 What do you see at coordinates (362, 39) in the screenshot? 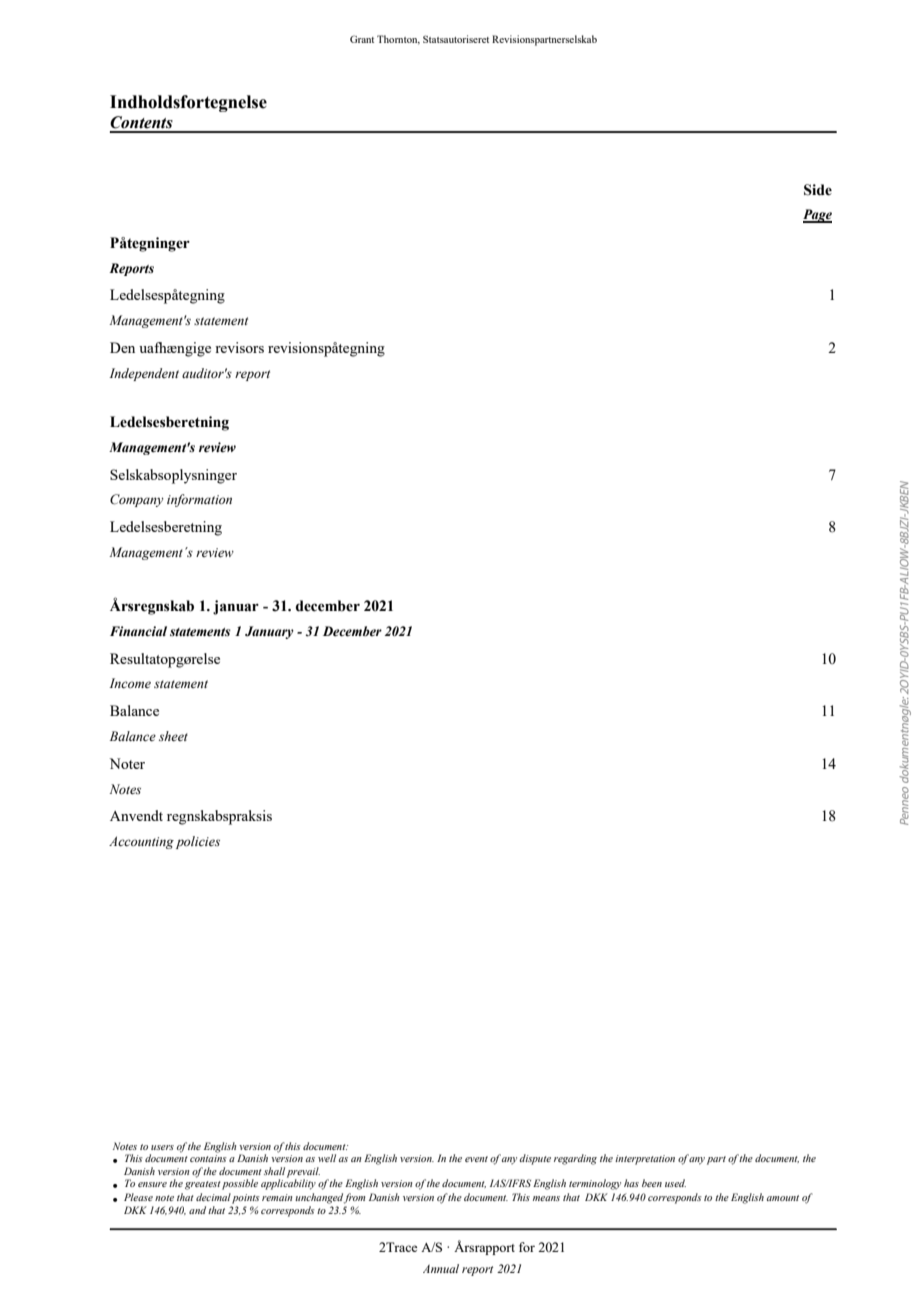
I see `Grant` at bounding box center [362, 39].
